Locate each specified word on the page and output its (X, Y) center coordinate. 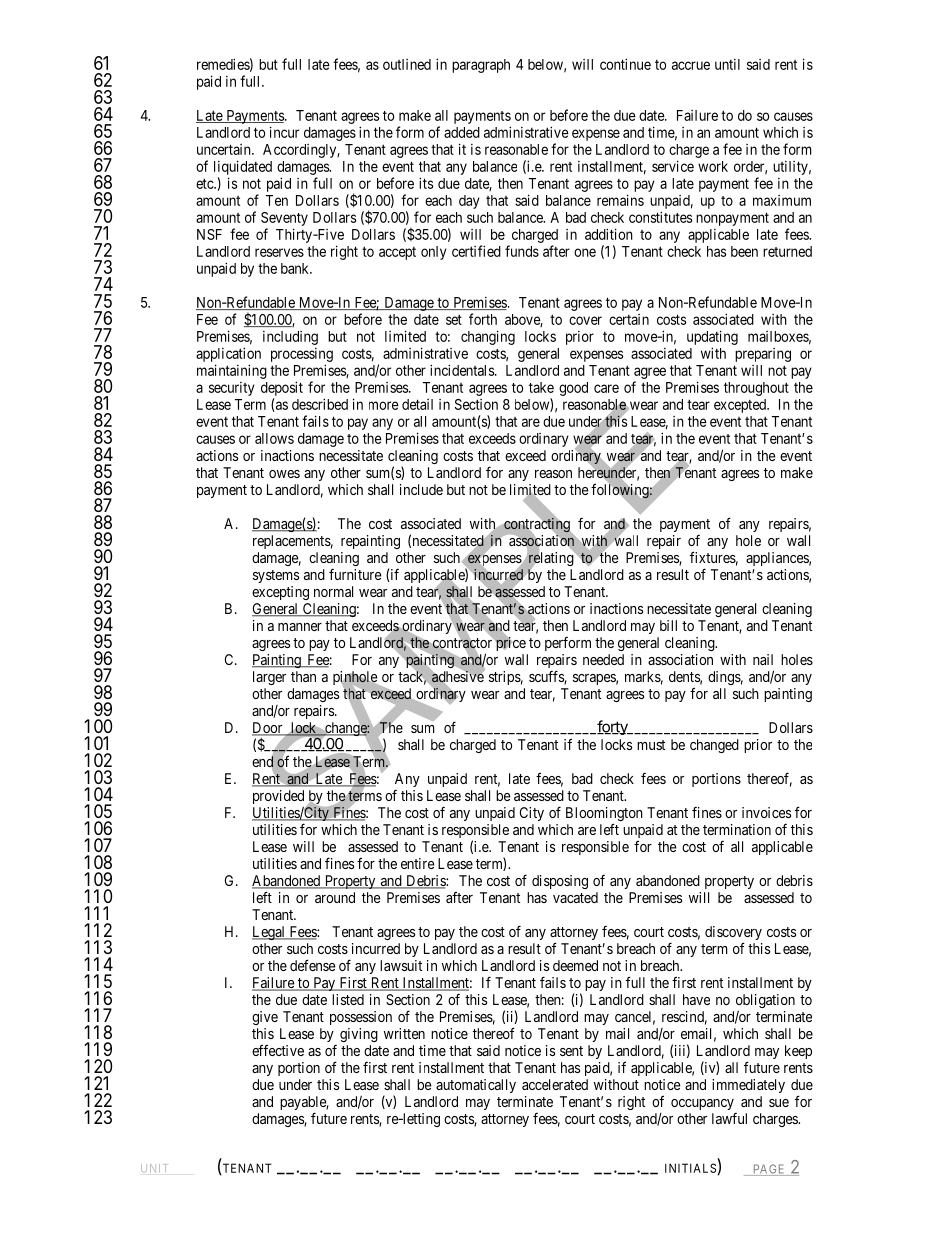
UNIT (153, 1168)
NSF (209, 234)
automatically (476, 1086)
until (727, 64)
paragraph (481, 66)
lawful (729, 1118)
